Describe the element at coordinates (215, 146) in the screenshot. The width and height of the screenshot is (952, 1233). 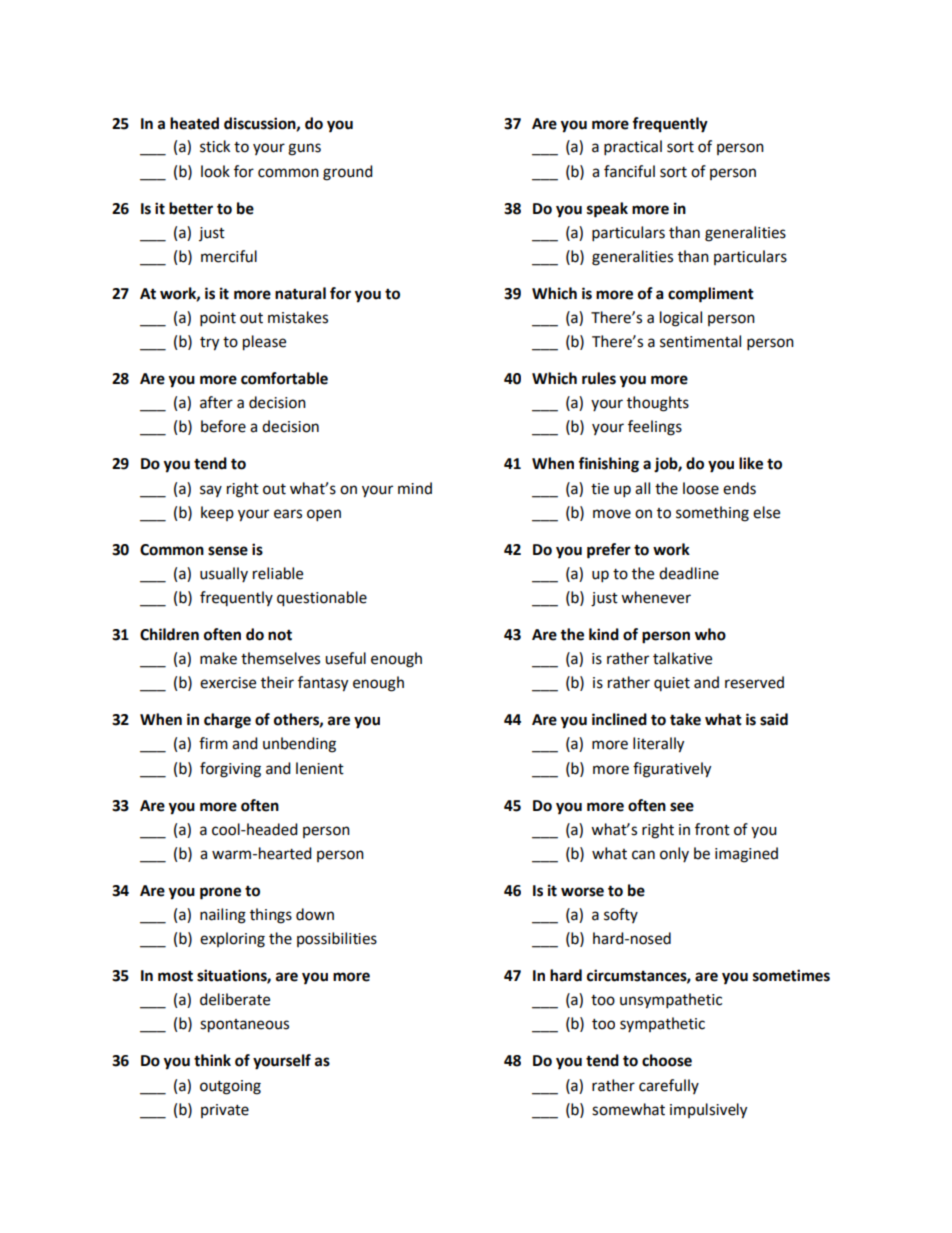
I see `stick` at that location.
